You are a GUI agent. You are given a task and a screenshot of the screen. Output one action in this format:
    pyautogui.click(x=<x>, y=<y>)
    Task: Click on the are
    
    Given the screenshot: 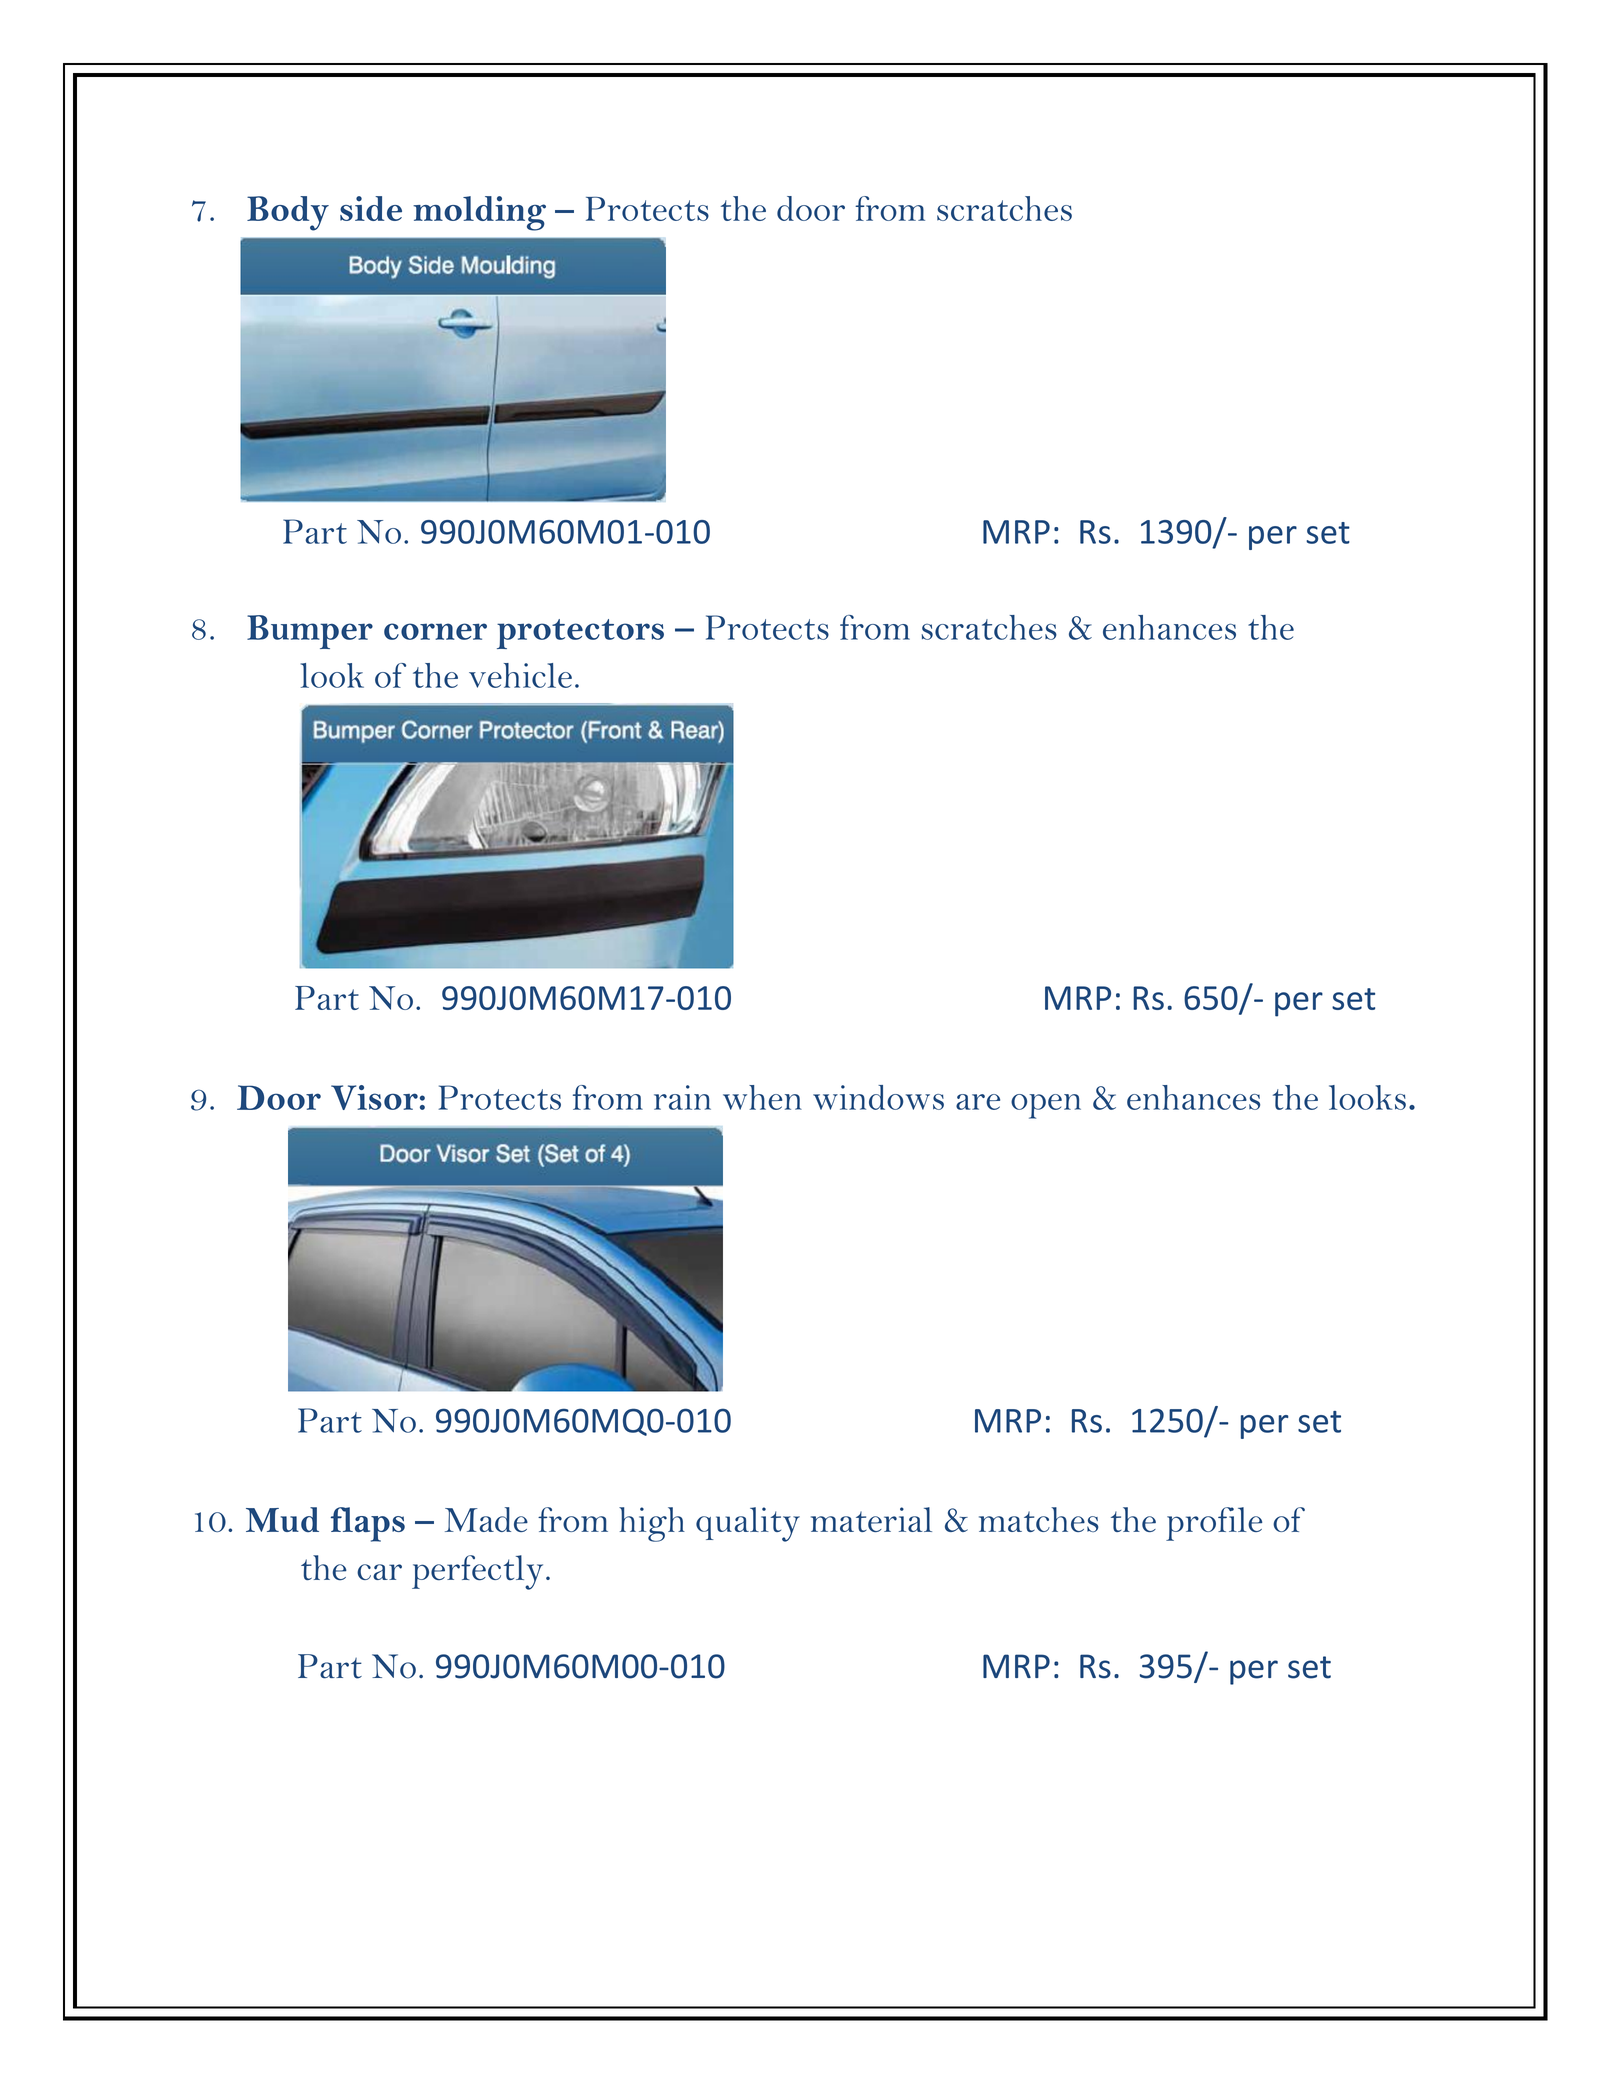 What is the action you would take?
    pyautogui.click(x=978, y=1102)
